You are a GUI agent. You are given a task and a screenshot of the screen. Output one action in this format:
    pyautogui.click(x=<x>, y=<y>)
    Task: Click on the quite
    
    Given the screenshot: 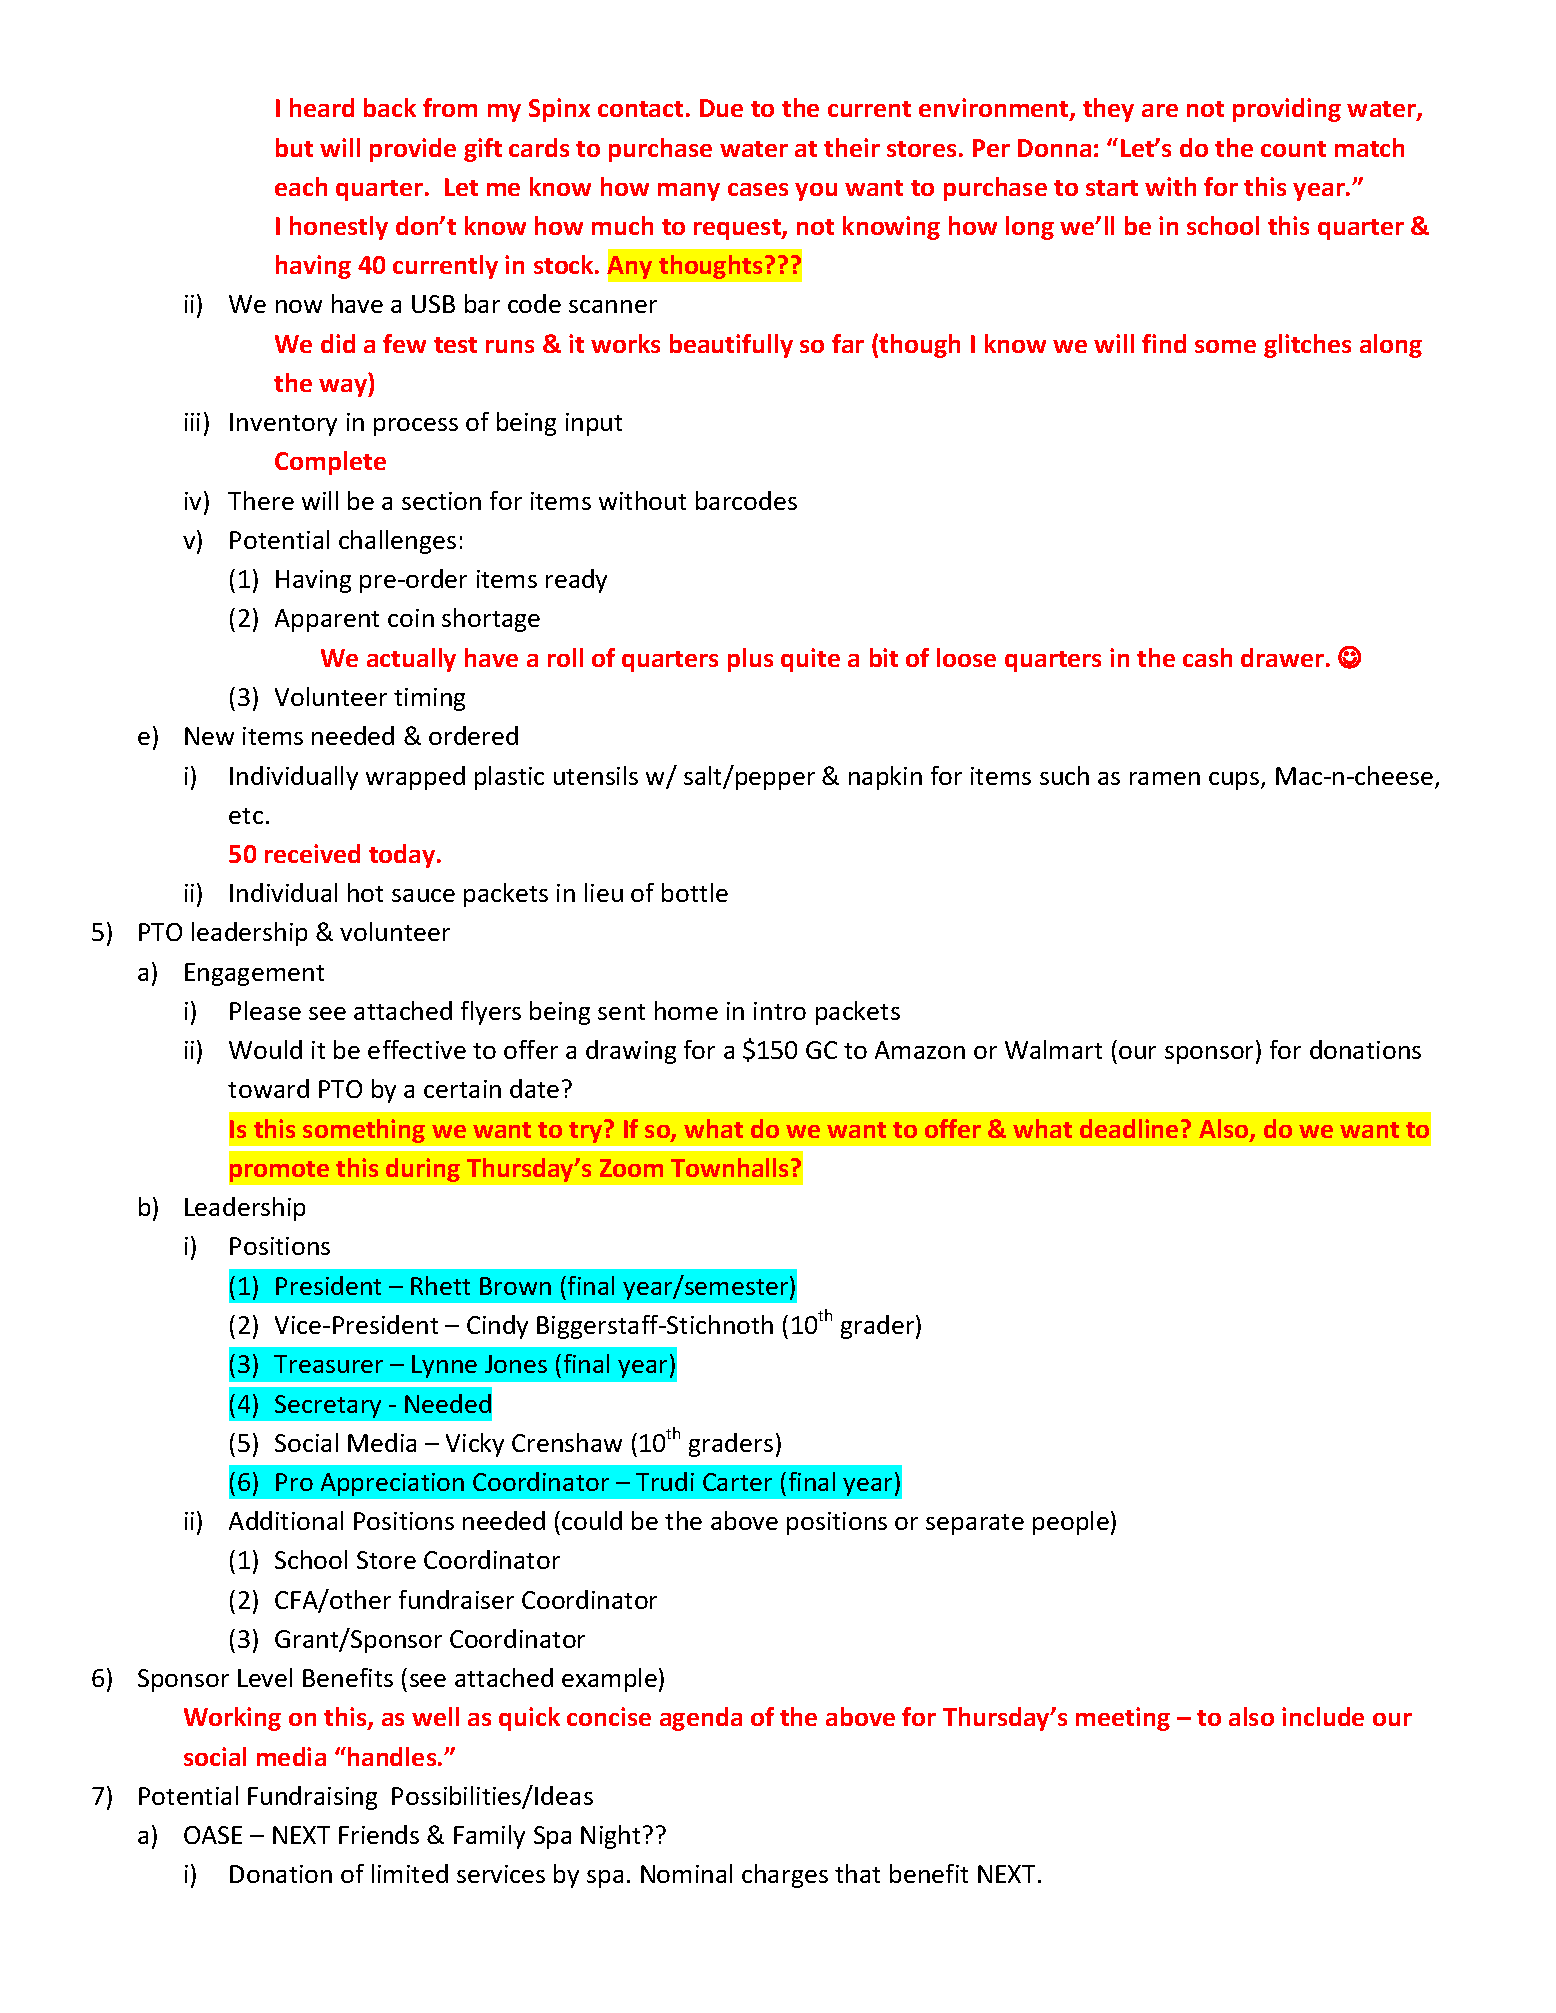 What is the action you would take?
    pyautogui.click(x=810, y=660)
